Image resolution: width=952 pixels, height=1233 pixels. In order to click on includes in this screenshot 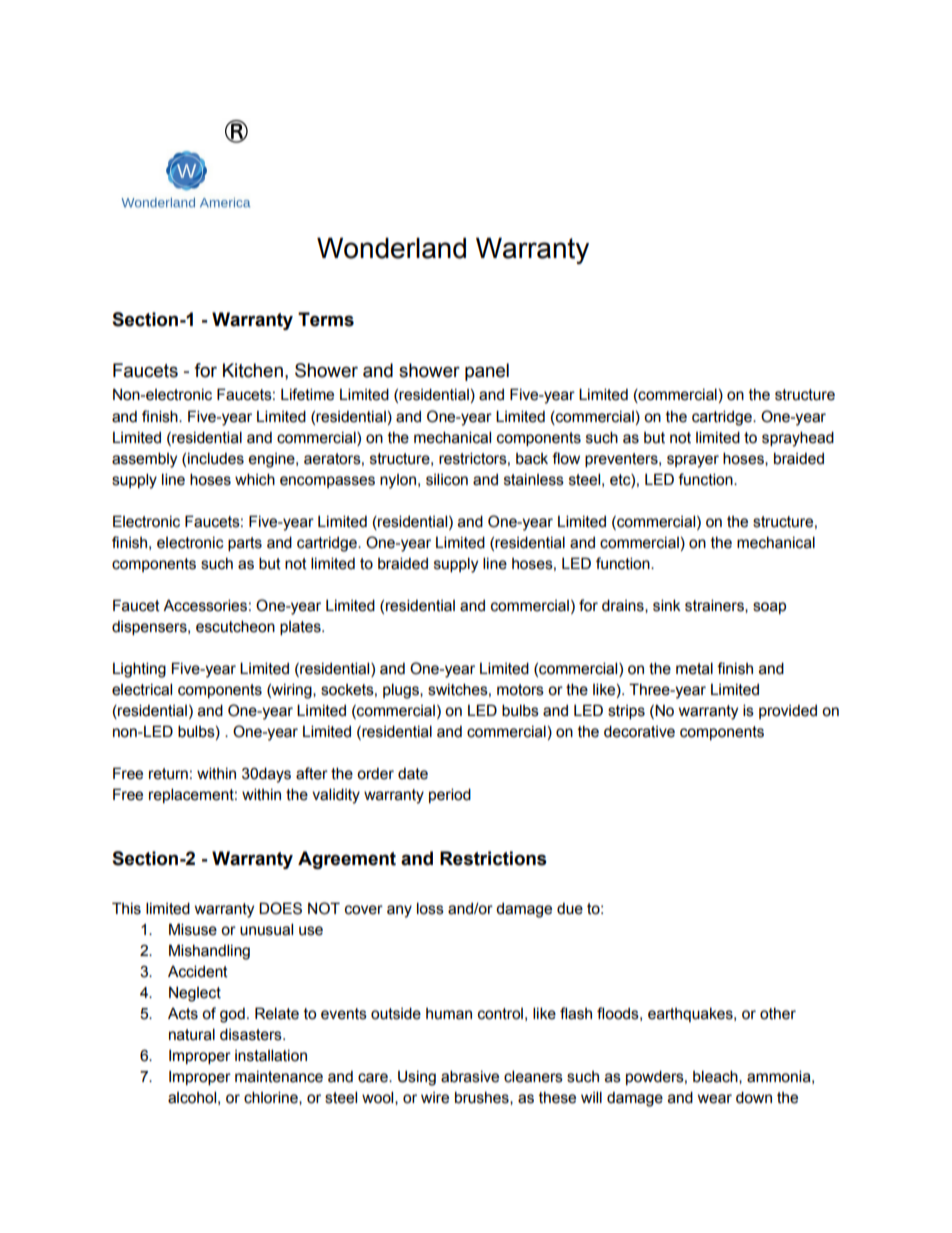, I will do `click(216, 458)`.
